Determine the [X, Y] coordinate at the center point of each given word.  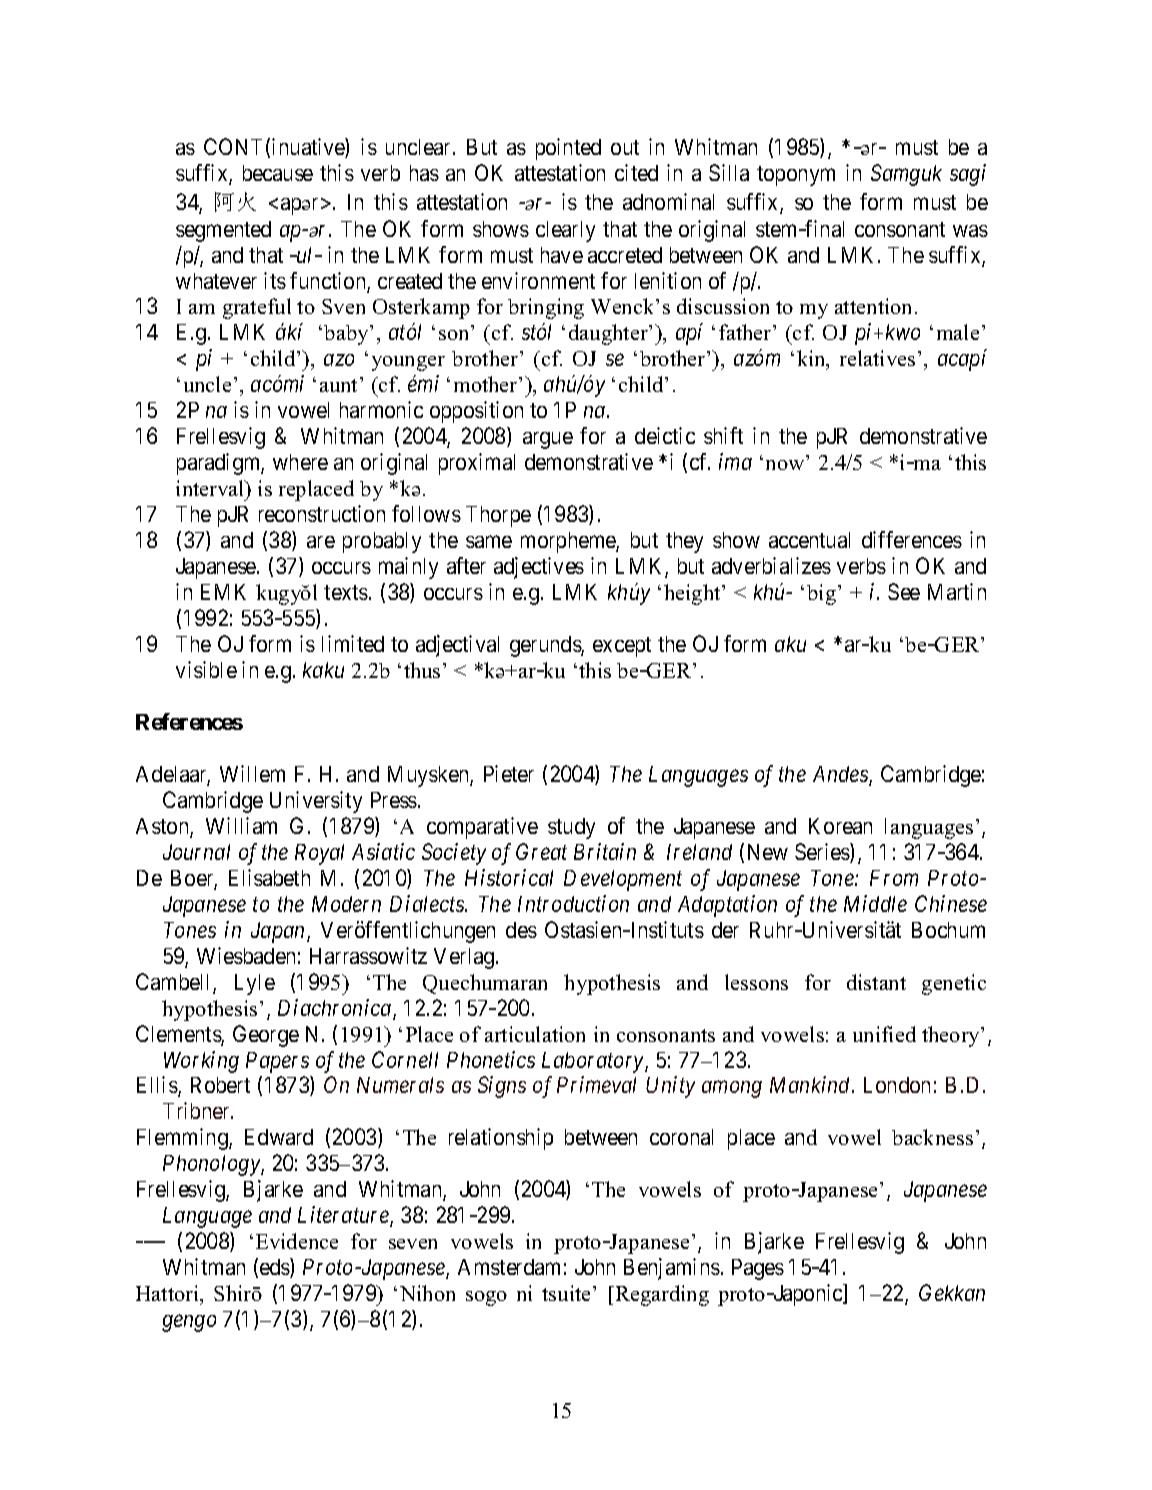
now [785, 465]
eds [275, 1268]
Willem [252, 773]
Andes [841, 775]
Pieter [509, 773]
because [278, 173]
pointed [568, 149]
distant [876, 982]
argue [548, 440]
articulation [535, 1034]
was [970, 231]
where [300, 462]
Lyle [255, 984]
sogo [486, 1298]
